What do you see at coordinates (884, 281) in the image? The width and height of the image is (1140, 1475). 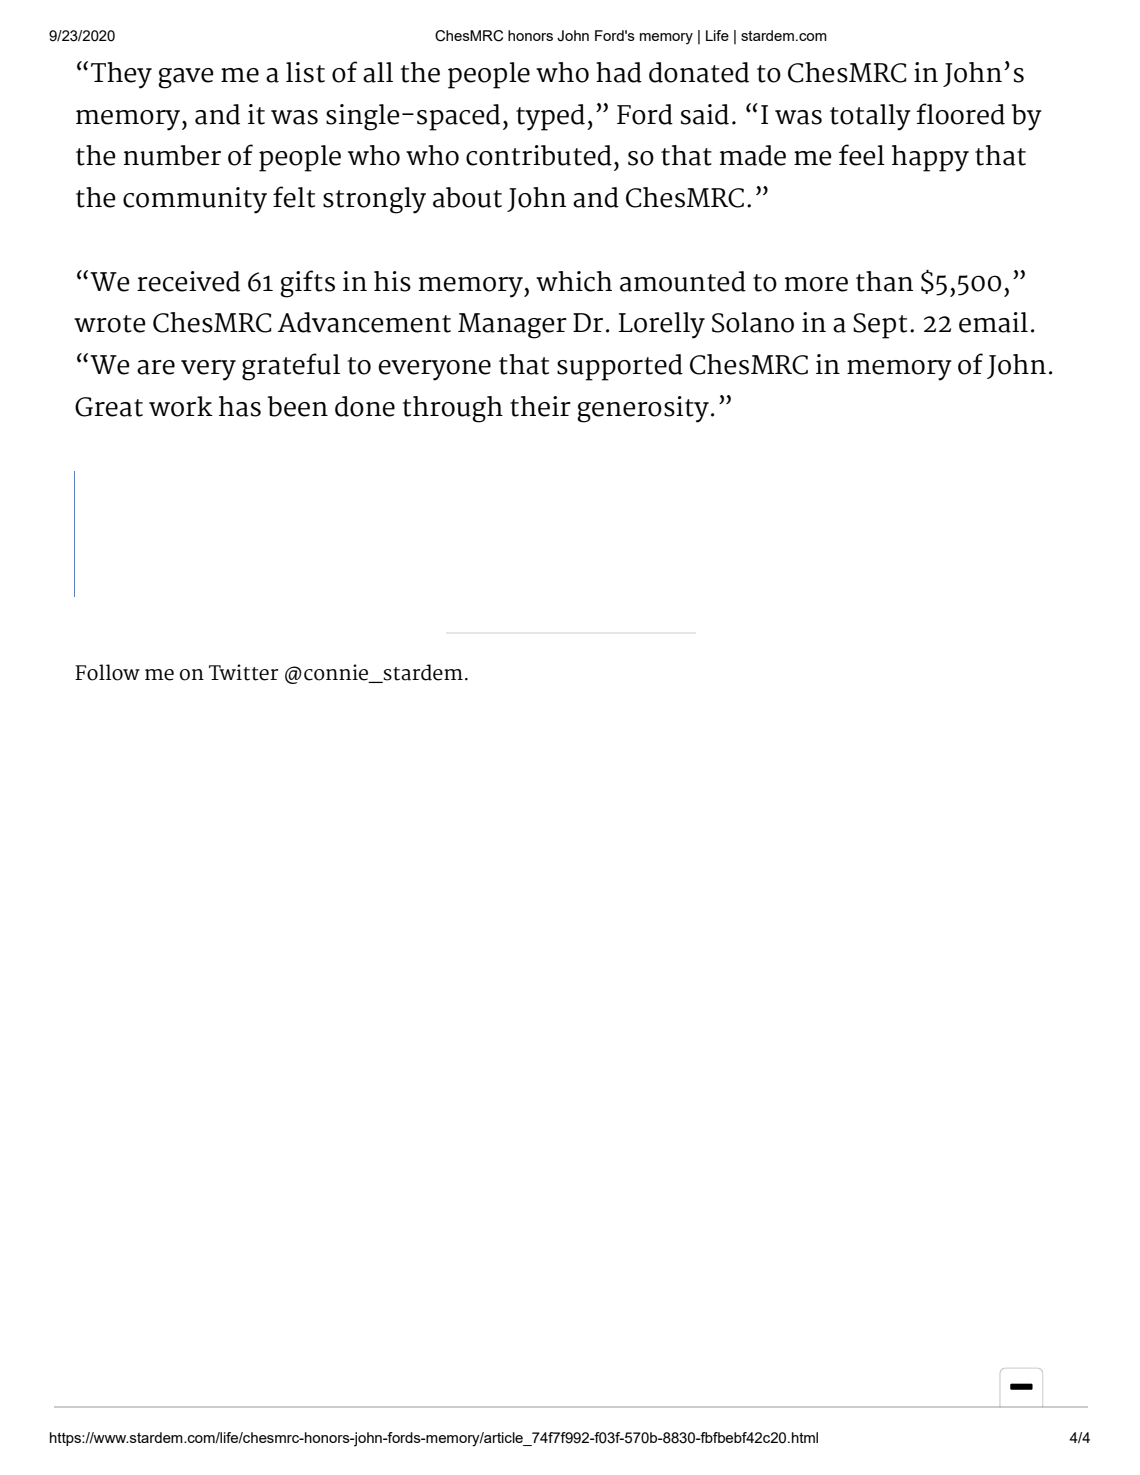 I see `than` at bounding box center [884, 281].
